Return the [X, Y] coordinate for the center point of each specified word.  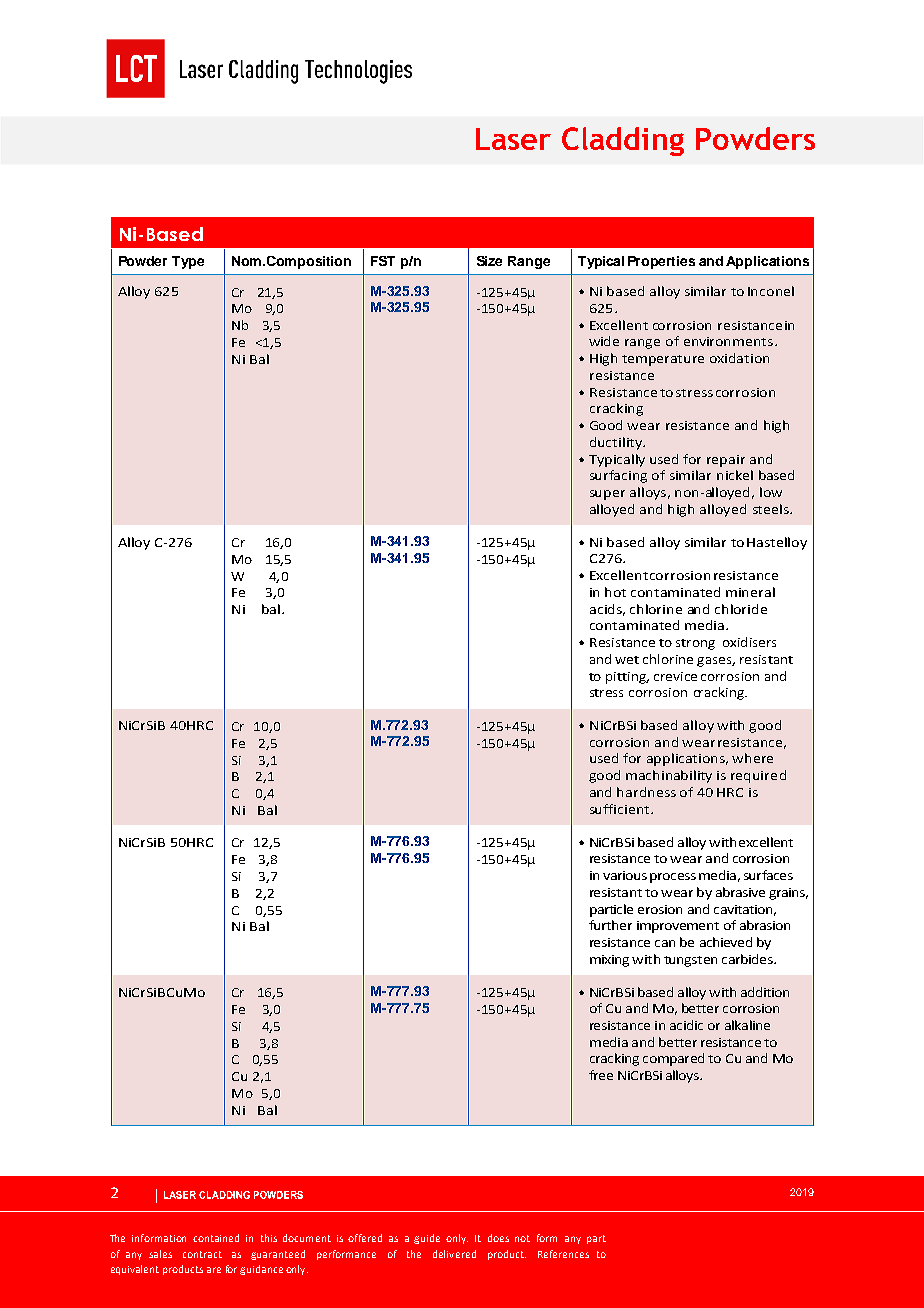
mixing [609, 961]
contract [202, 1254]
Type [188, 262]
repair [726, 461]
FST [383, 261]
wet [627, 660]
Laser [513, 139]
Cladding [623, 141]
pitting [627, 678]
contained [216, 1238]
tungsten [690, 961]
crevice [675, 676]
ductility [617, 443]
